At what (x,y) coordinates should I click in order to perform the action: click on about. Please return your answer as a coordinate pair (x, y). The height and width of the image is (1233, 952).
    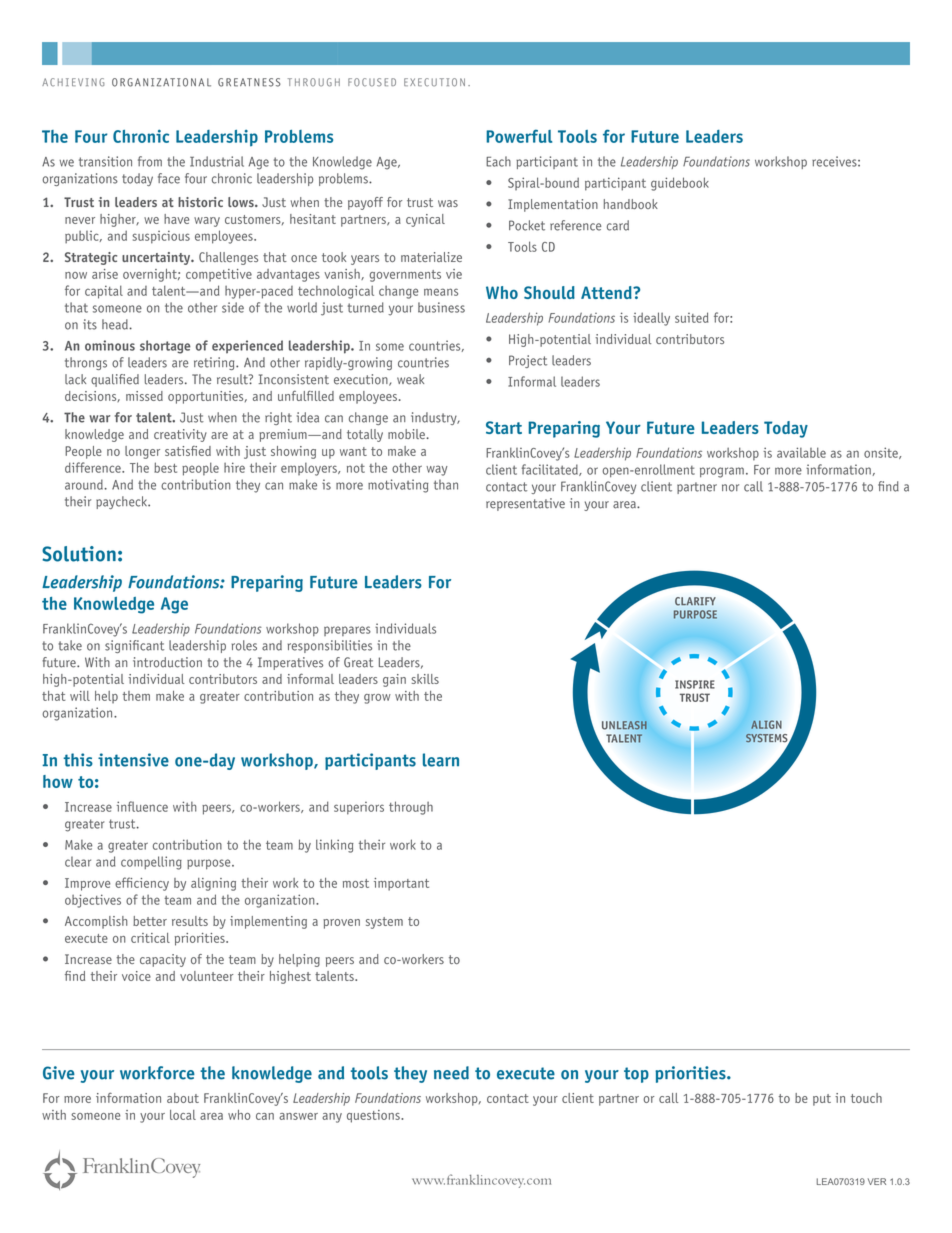
    Looking at the image, I should click on (183, 1098).
